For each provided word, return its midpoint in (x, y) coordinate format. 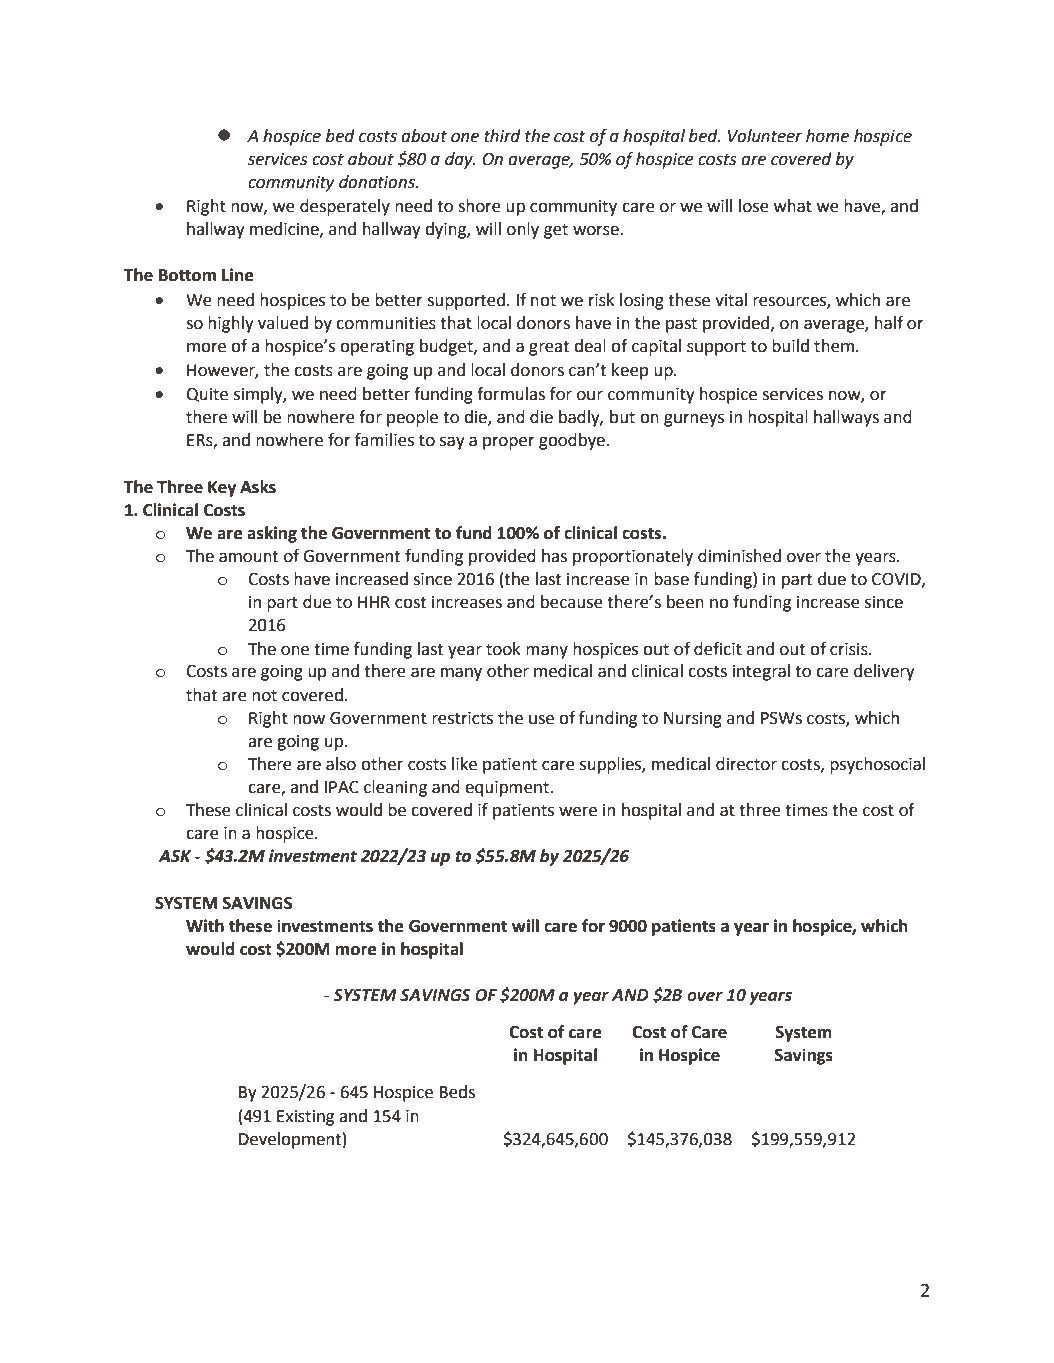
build (790, 346)
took (503, 649)
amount (248, 557)
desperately (345, 207)
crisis (850, 649)
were (578, 812)
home (827, 136)
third (502, 136)
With (205, 926)
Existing (305, 1118)
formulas (511, 394)
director (746, 764)
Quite (207, 395)
